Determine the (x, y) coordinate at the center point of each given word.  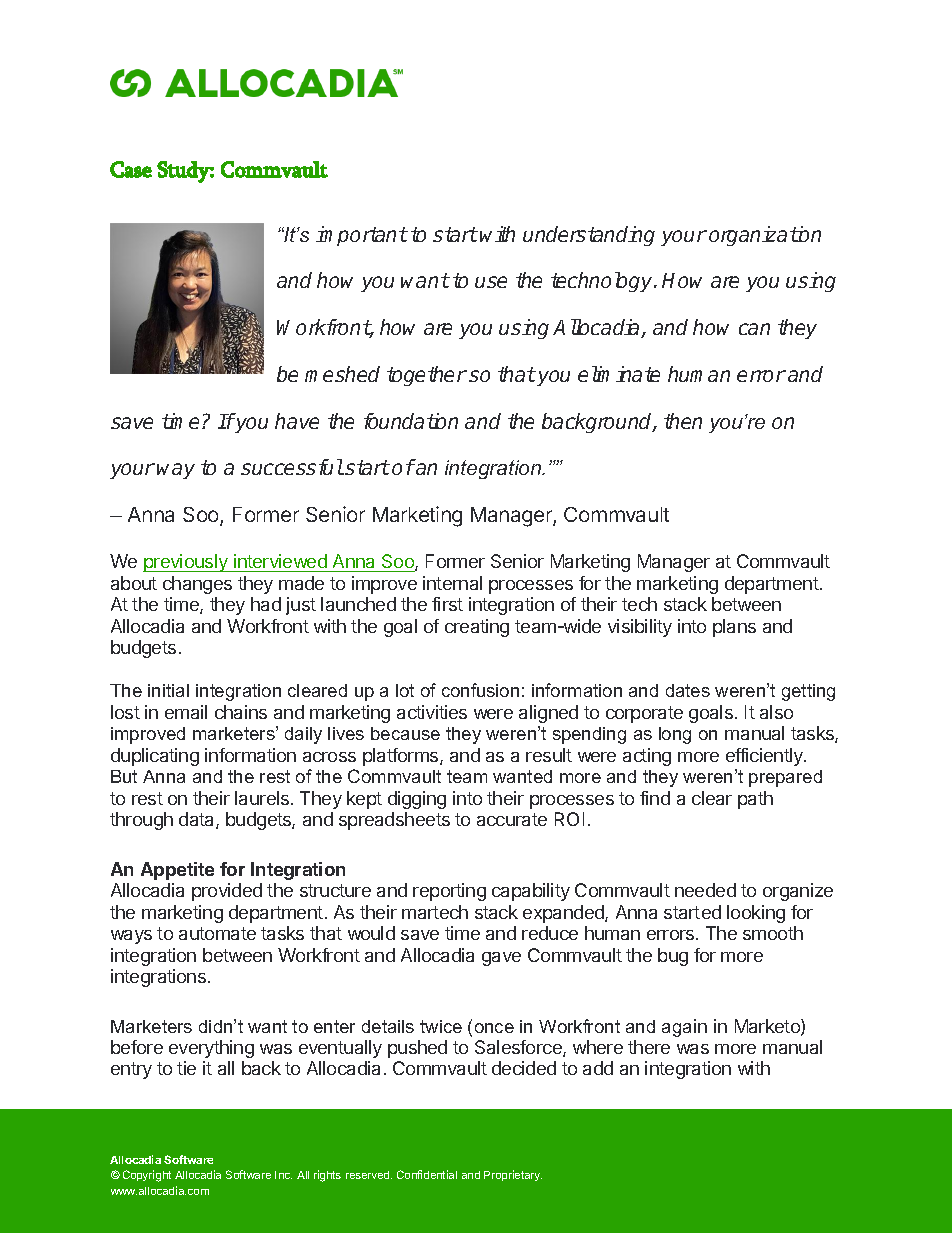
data (198, 820)
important (361, 236)
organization (765, 236)
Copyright (147, 1176)
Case (131, 169)
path (755, 800)
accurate (512, 819)
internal (452, 583)
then (683, 421)
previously (186, 563)
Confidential (427, 1174)
